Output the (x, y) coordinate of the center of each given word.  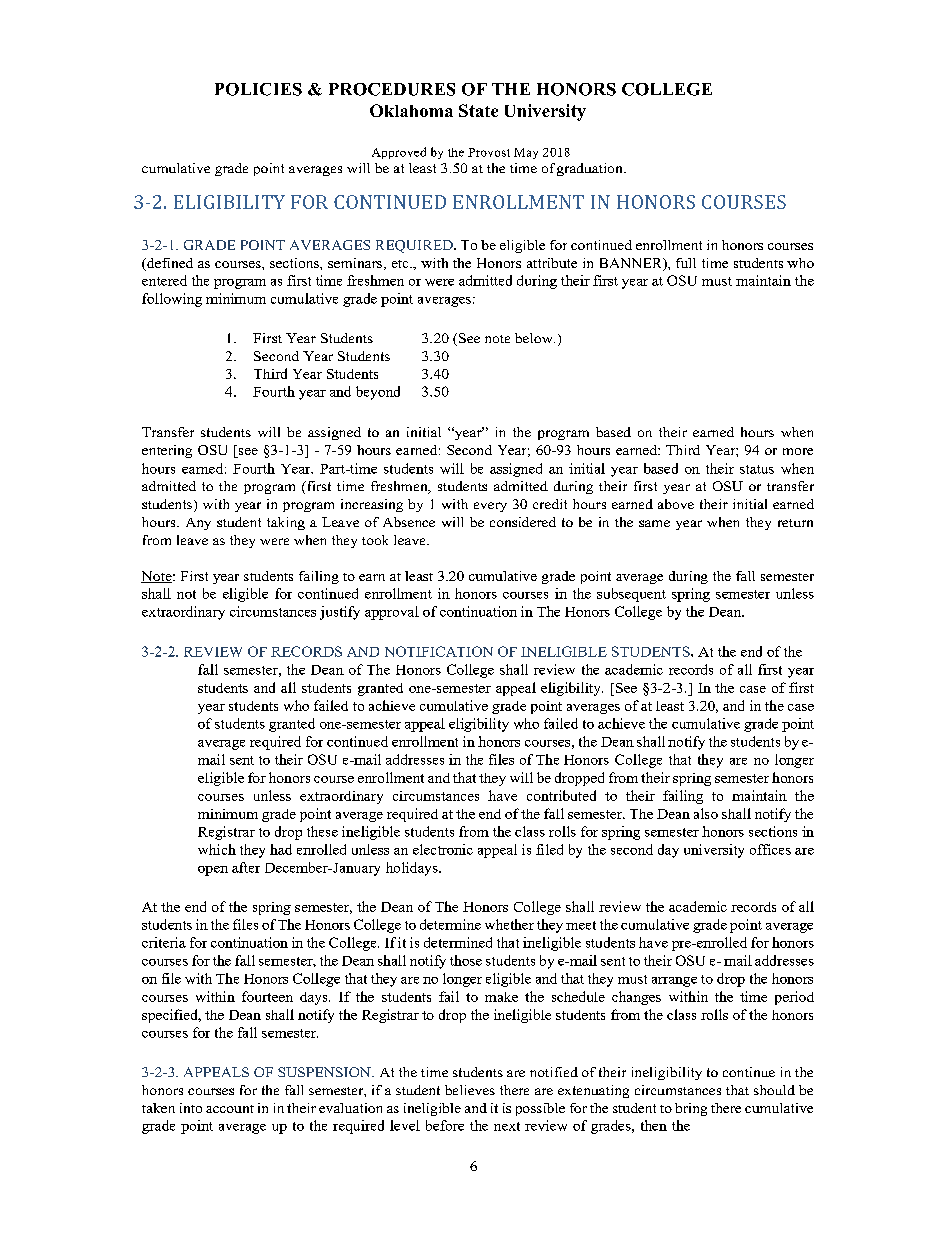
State (478, 110)
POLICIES (258, 89)
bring (691, 1109)
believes (470, 1090)
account (230, 1109)
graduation (591, 169)
